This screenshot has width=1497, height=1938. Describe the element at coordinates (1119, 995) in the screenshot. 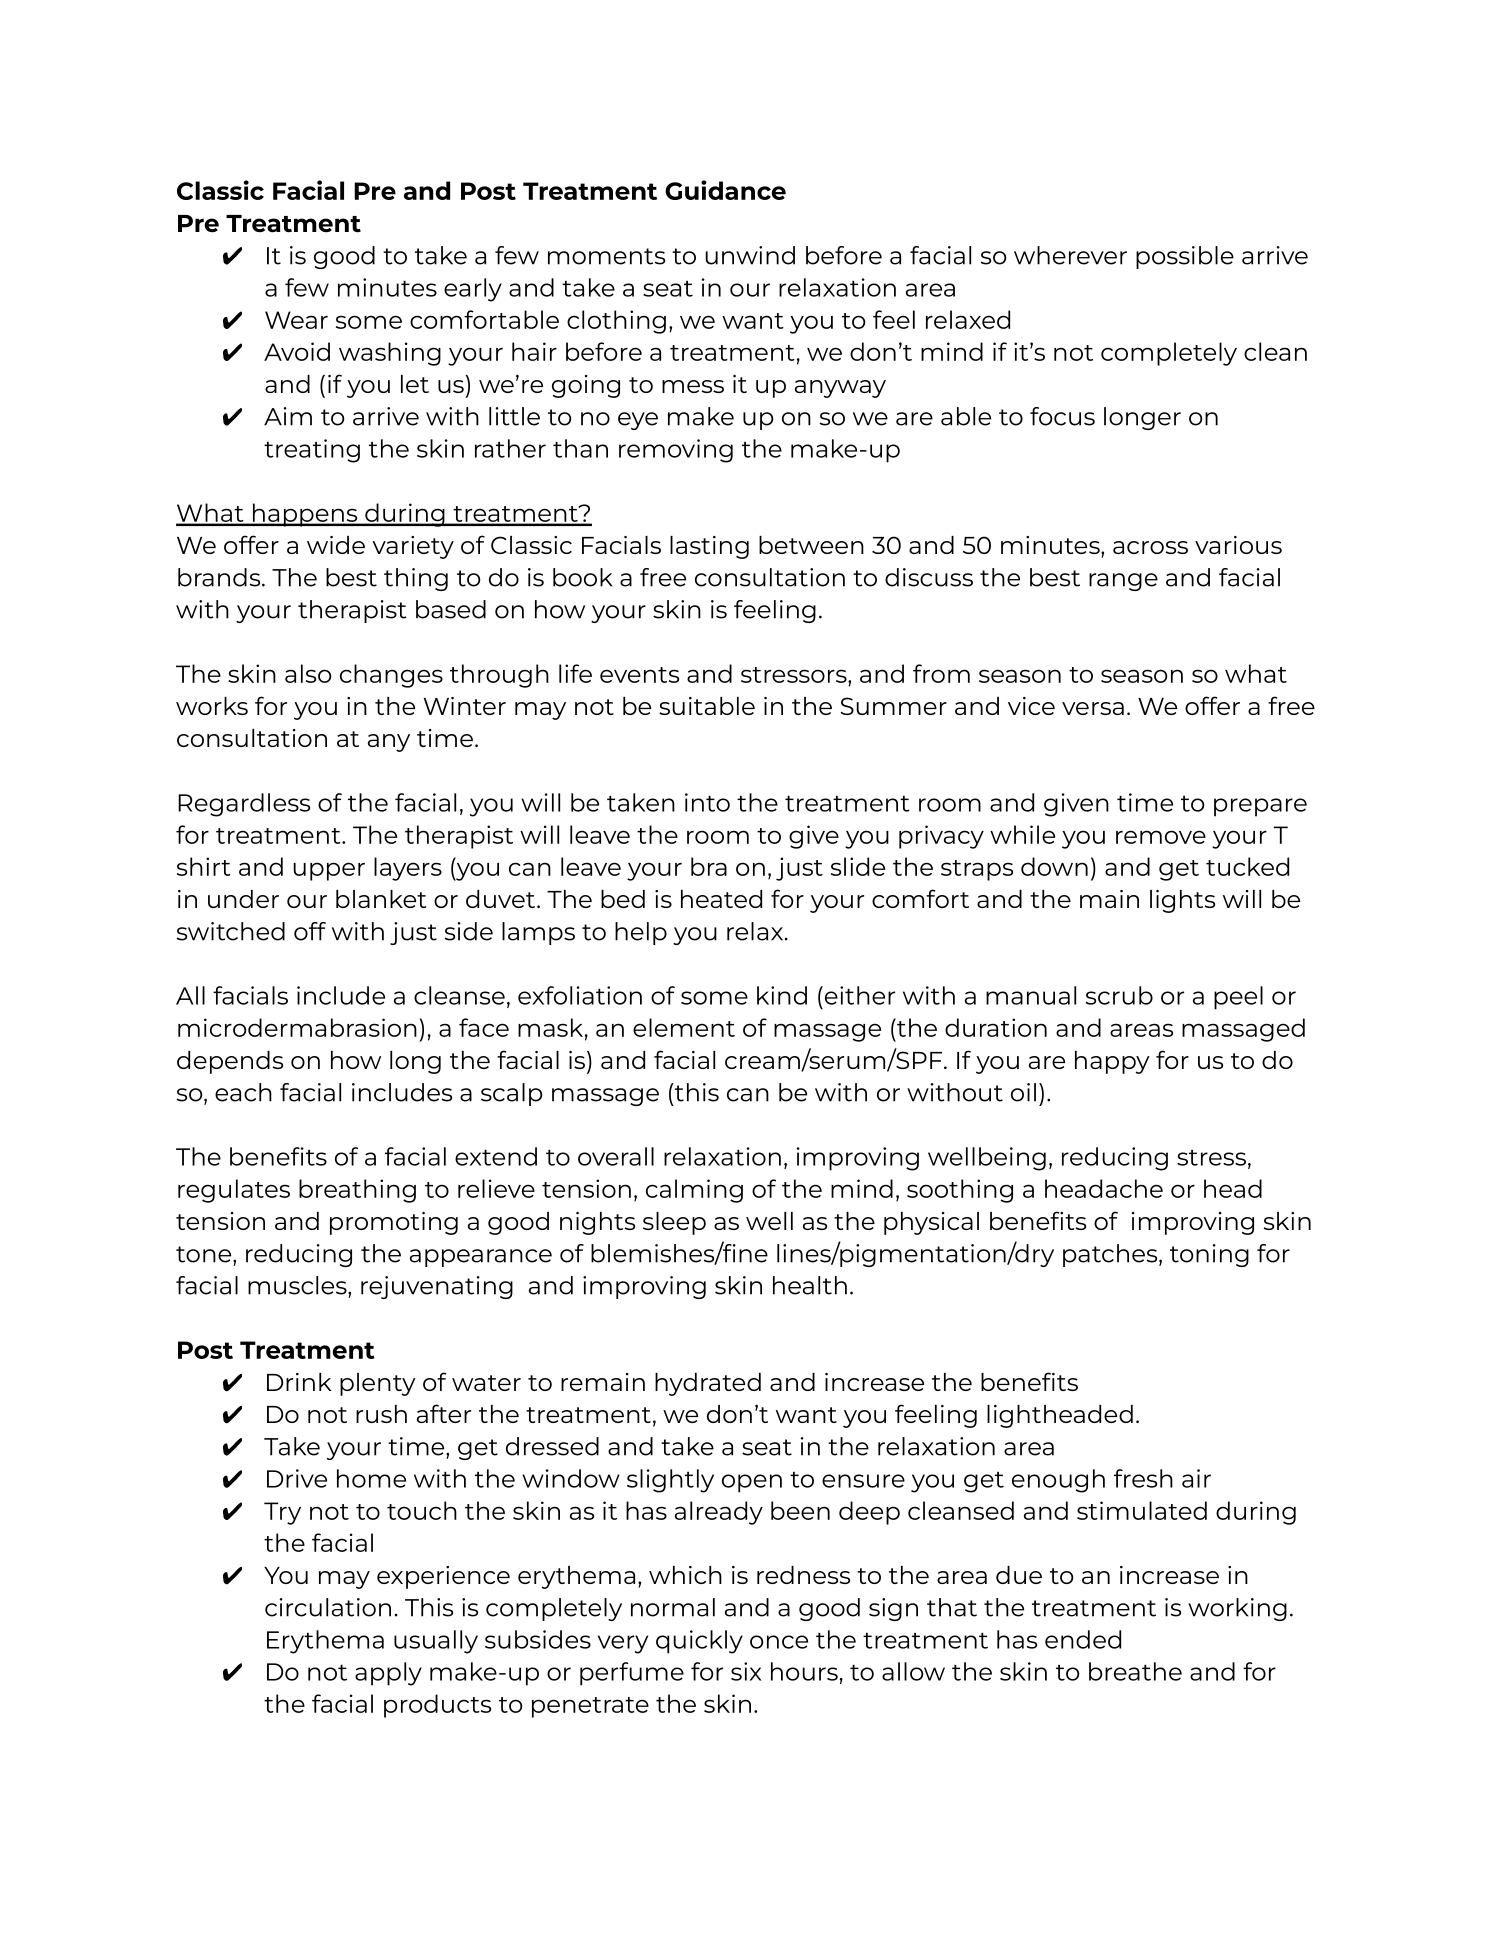

I see `scrub` at that location.
